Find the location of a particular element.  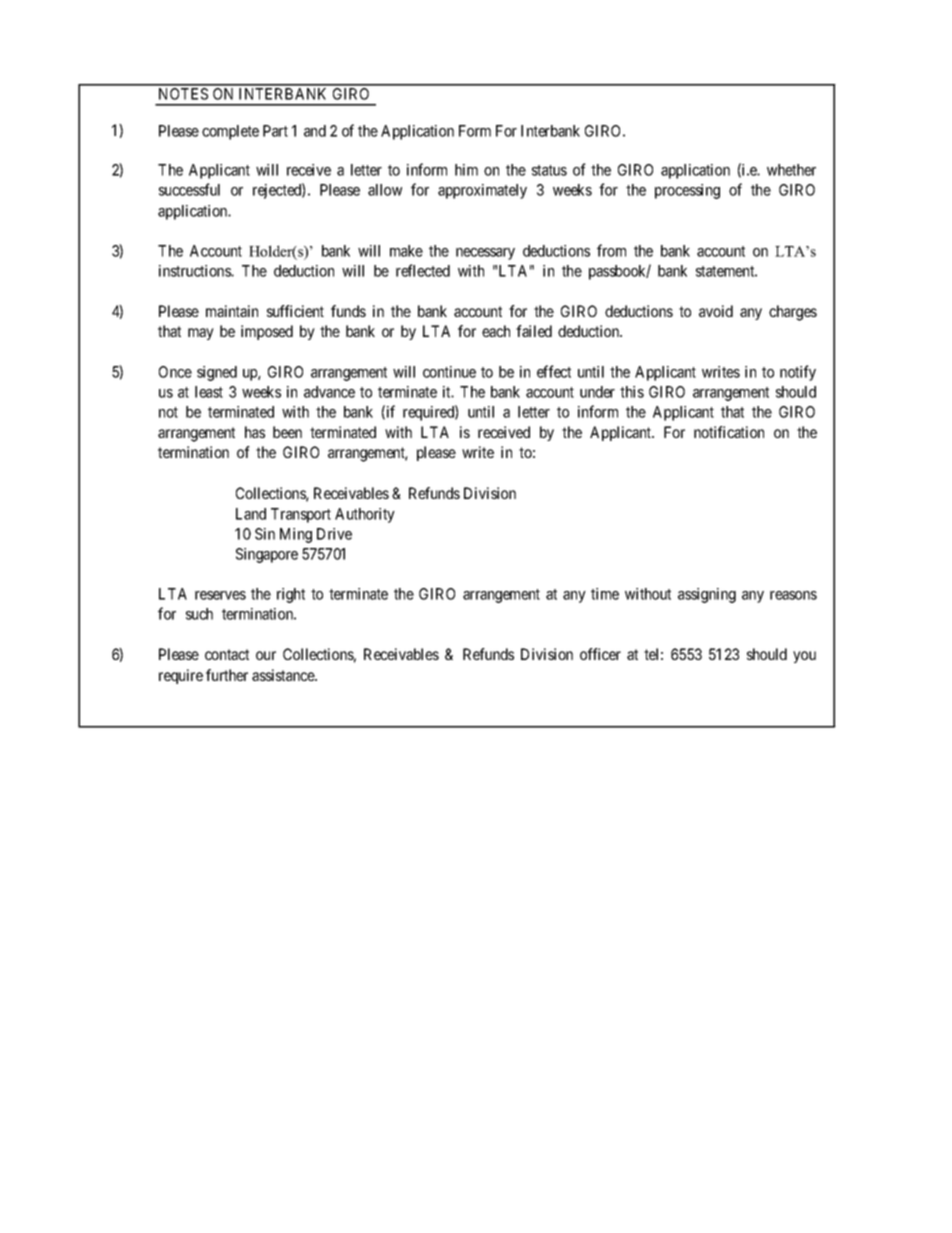

Part is located at coordinates (275, 131).
